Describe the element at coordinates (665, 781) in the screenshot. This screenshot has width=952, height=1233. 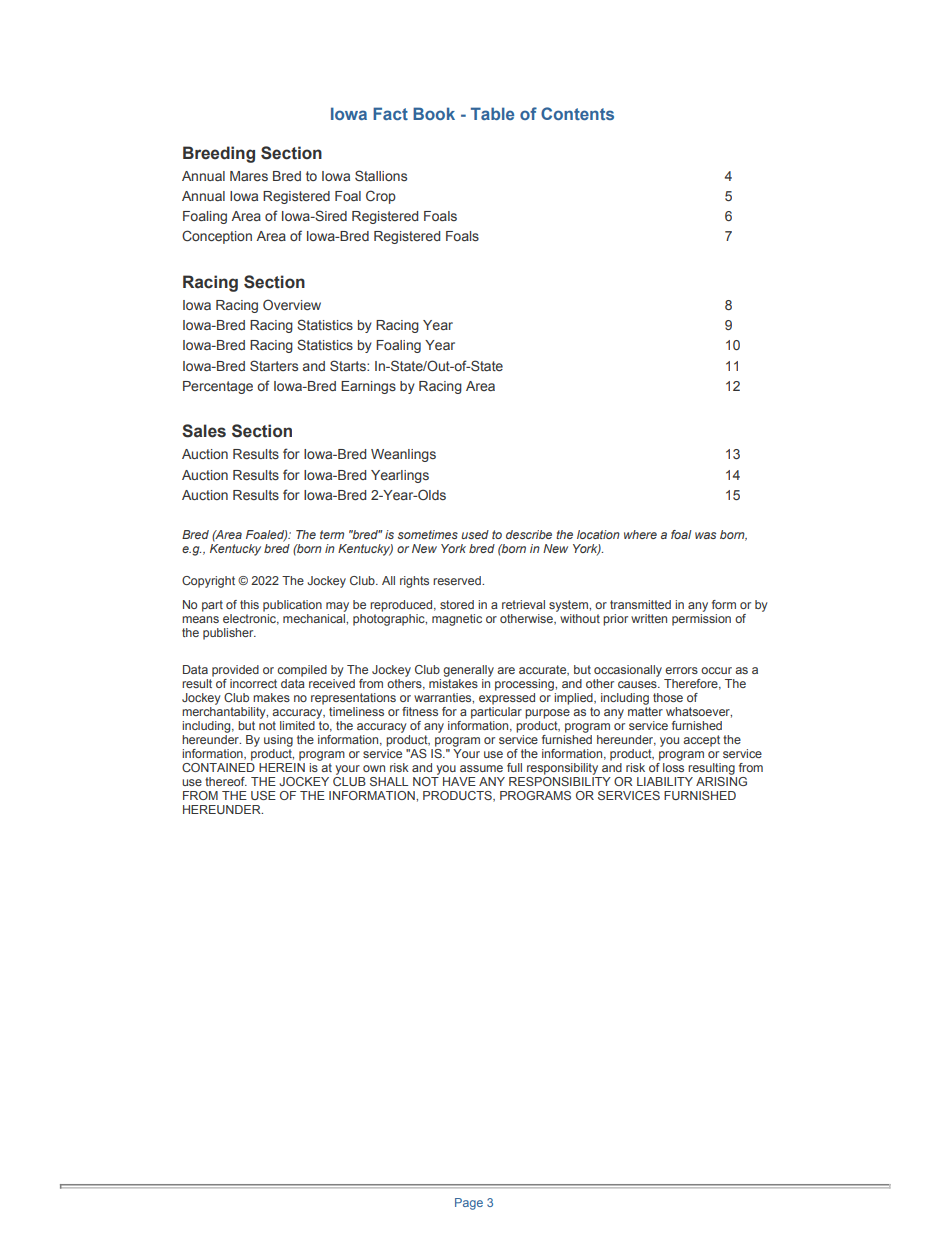
I see `LIABILITY` at that location.
